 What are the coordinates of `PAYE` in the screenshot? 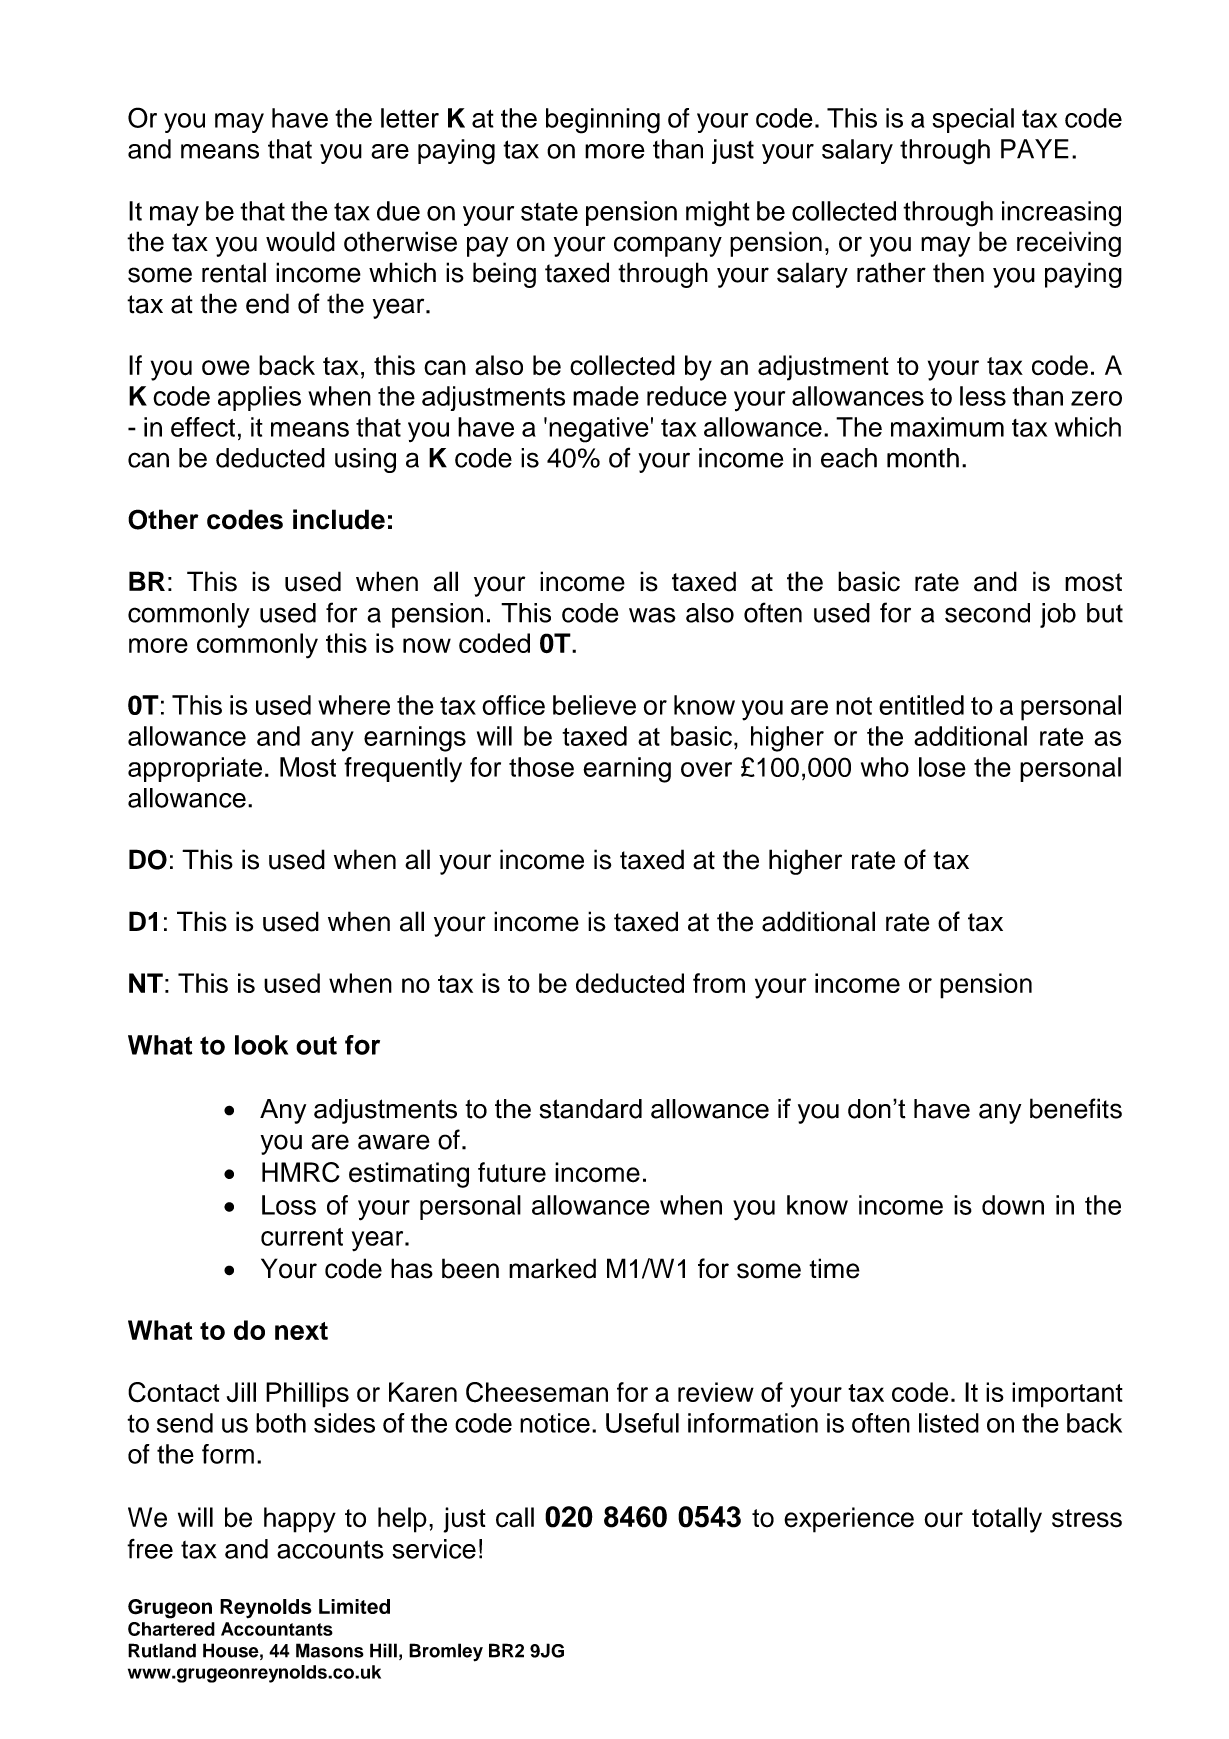 It's located at (1035, 149).
